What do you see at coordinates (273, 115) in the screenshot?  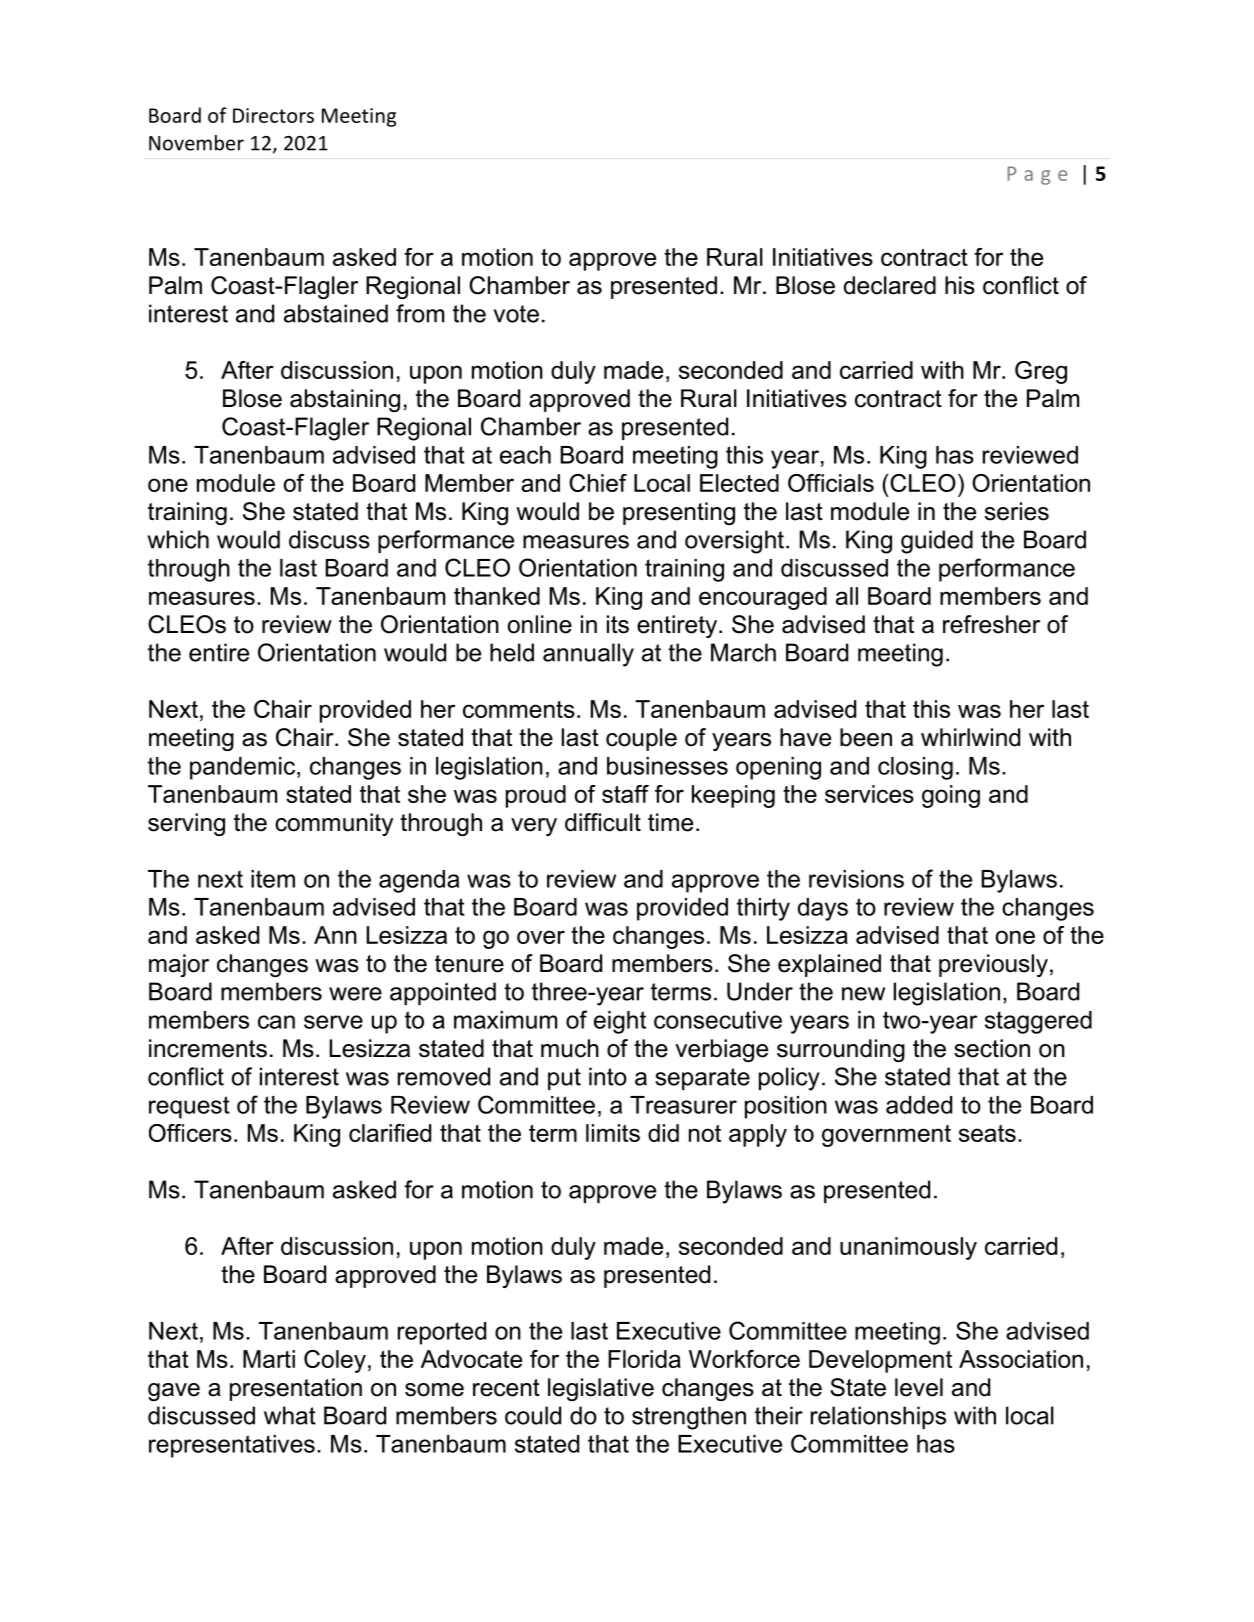 I see `Directors` at bounding box center [273, 115].
